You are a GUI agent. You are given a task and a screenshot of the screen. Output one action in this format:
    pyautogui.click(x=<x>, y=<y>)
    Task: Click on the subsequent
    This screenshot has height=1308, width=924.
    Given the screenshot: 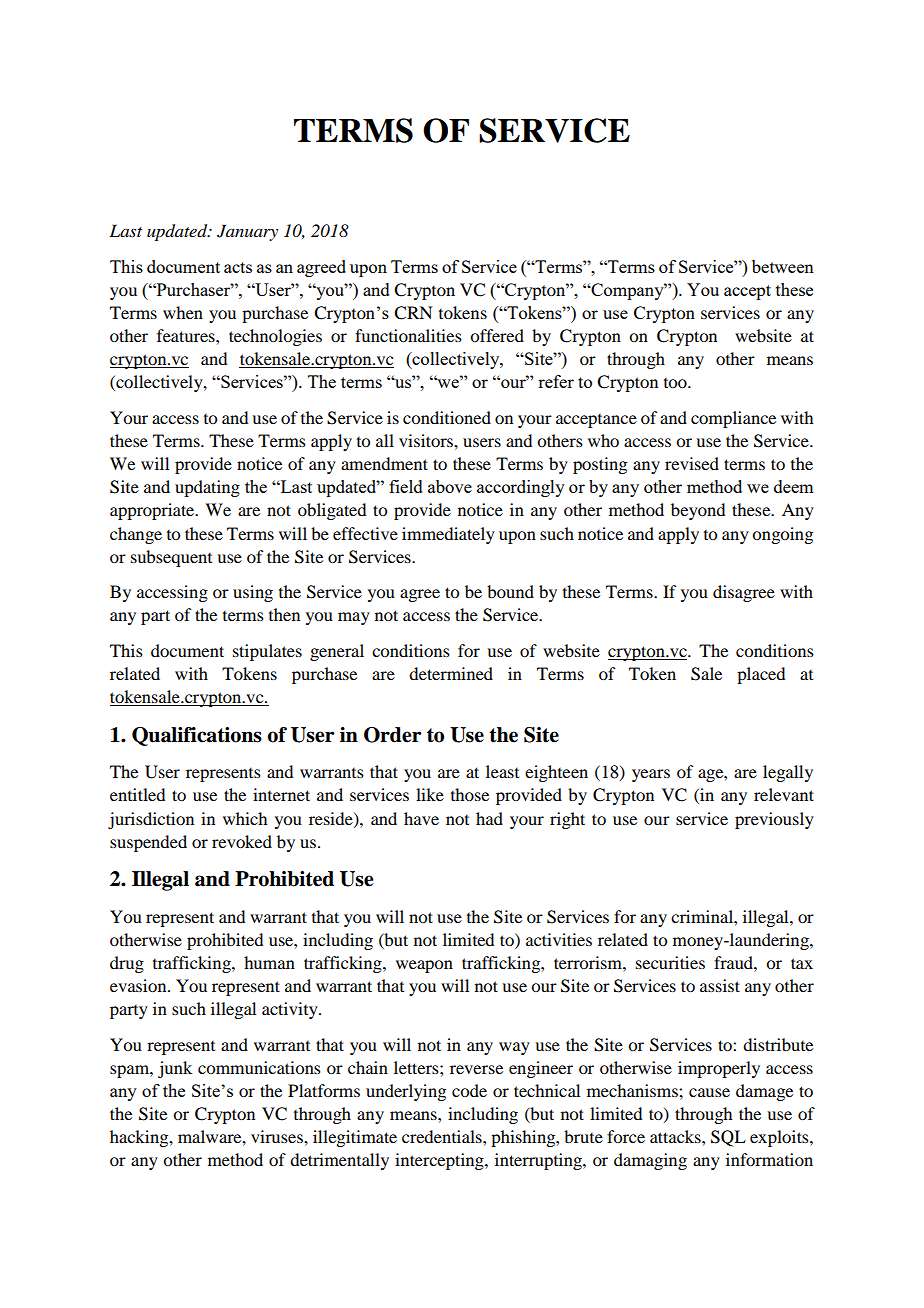 What is the action you would take?
    pyautogui.click(x=171, y=558)
